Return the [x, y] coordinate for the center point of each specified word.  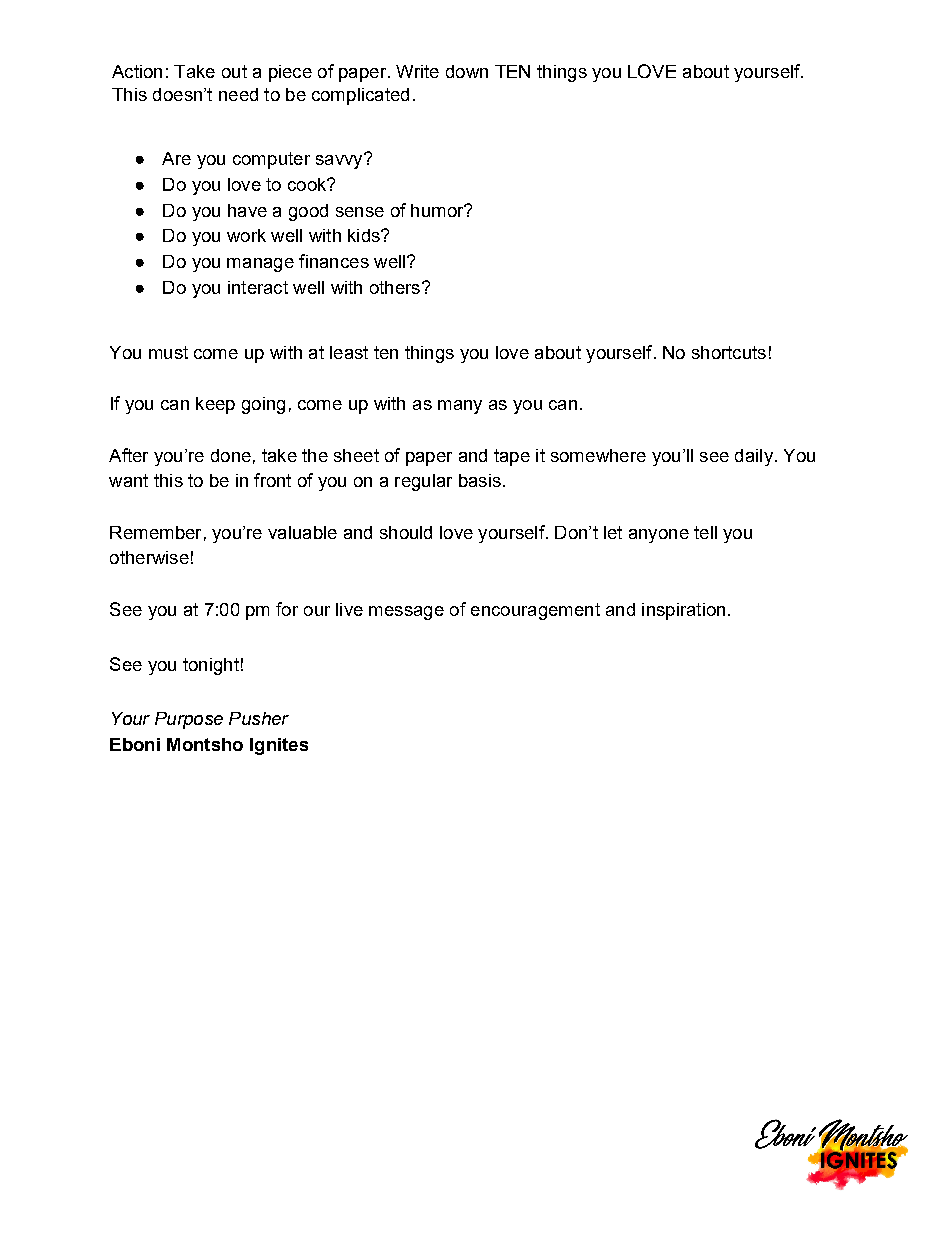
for [287, 609]
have [247, 210]
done [231, 455]
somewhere [598, 455]
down [467, 71]
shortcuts [729, 352]
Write [417, 71]
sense [360, 212]
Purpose [189, 720]
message [406, 613]
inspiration [683, 611]
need [238, 94]
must [168, 352]
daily [754, 457]
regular [423, 482]
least [349, 352]
